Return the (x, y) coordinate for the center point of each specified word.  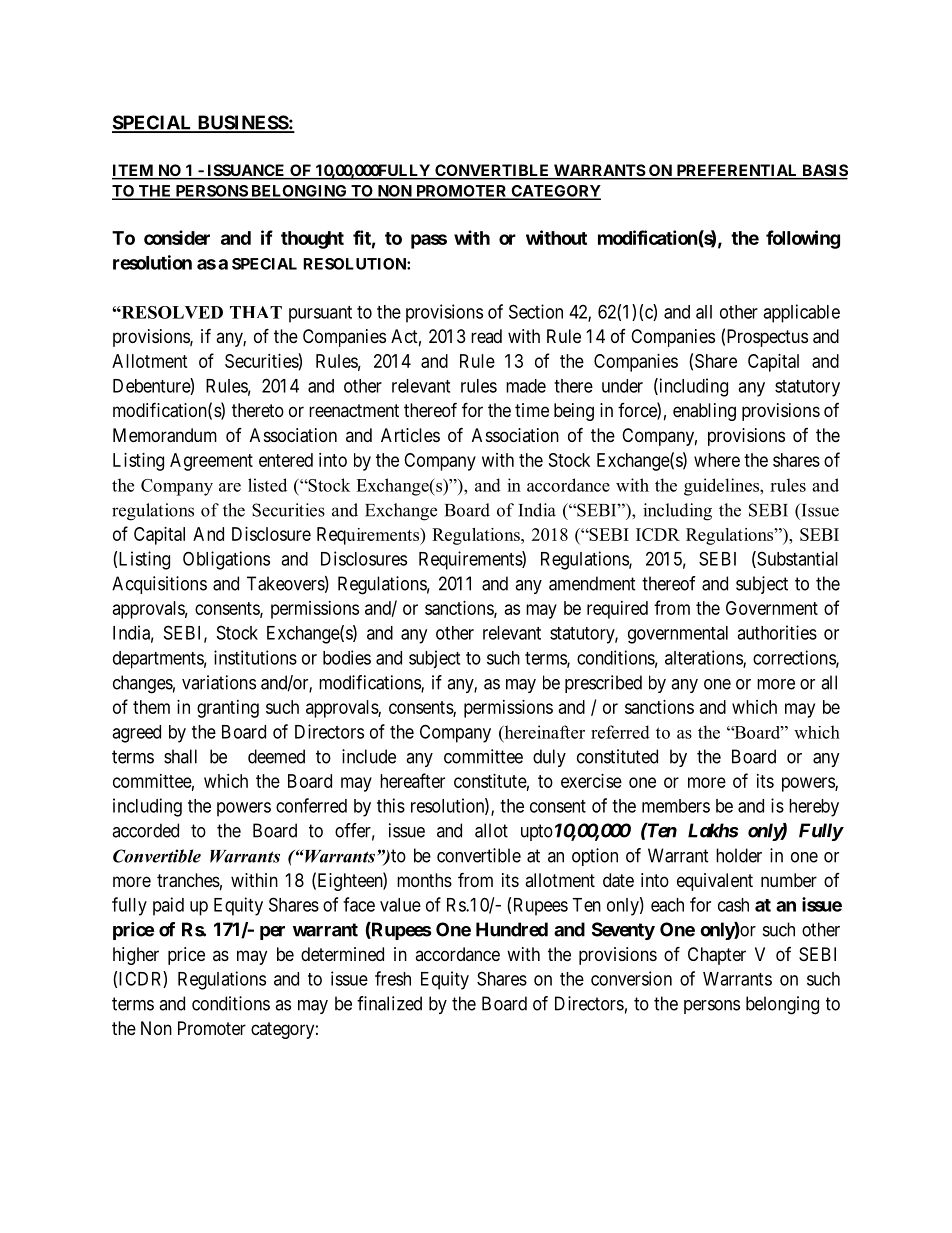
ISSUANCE (246, 171)
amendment (592, 583)
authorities (777, 632)
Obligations (226, 560)
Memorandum (165, 435)
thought (312, 240)
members (676, 806)
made (526, 386)
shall (180, 756)
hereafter (412, 780)
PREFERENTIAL (737, 171)
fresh (393, 978)
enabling (704, 412)
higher (136, 956)
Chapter (717, 956)
